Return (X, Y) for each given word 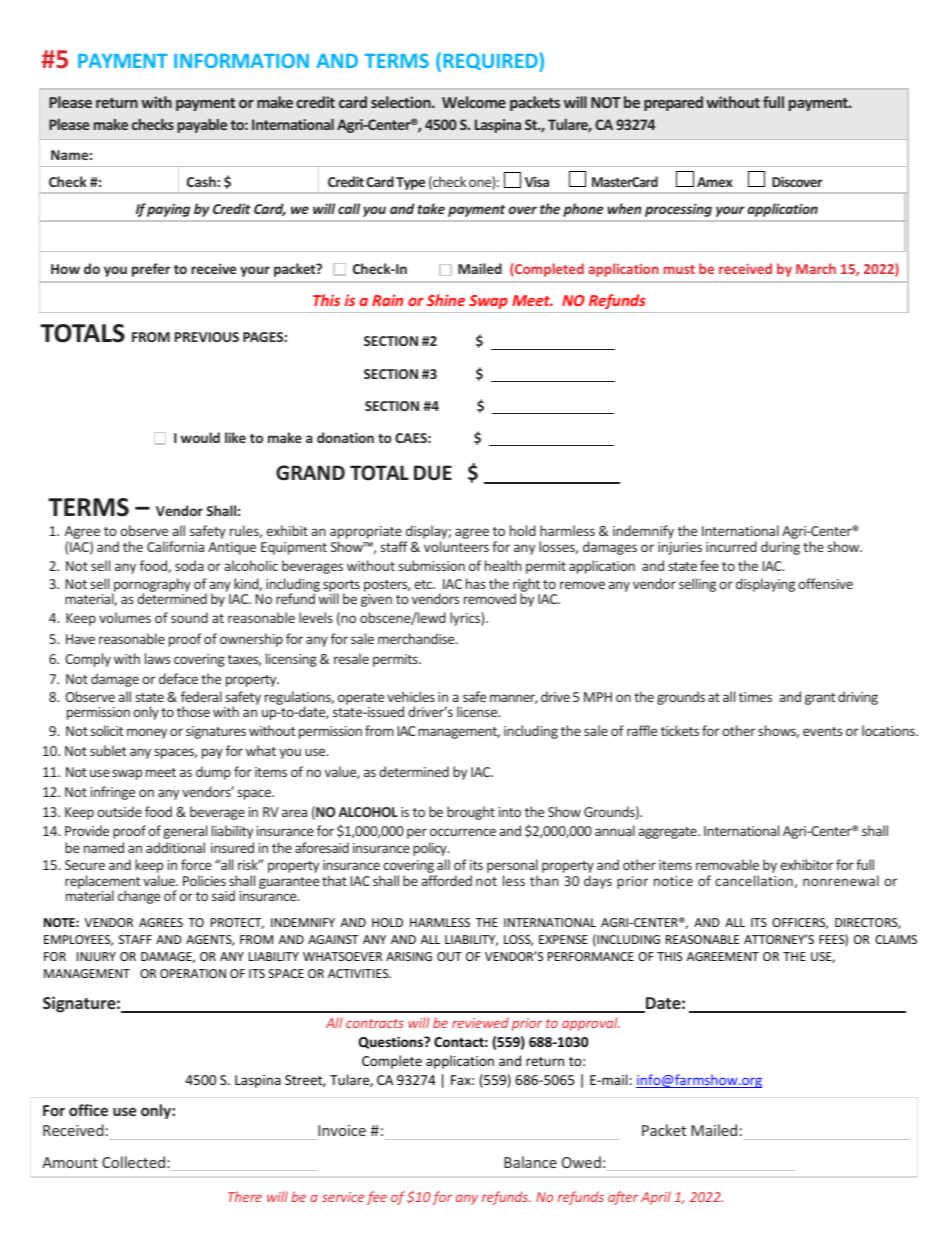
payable (202, 126)
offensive (825, 583)
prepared (673, 103)
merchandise (417, 638)
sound (189, 617)
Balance (530, 1162)
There (245, 1196)
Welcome (474, 102)
